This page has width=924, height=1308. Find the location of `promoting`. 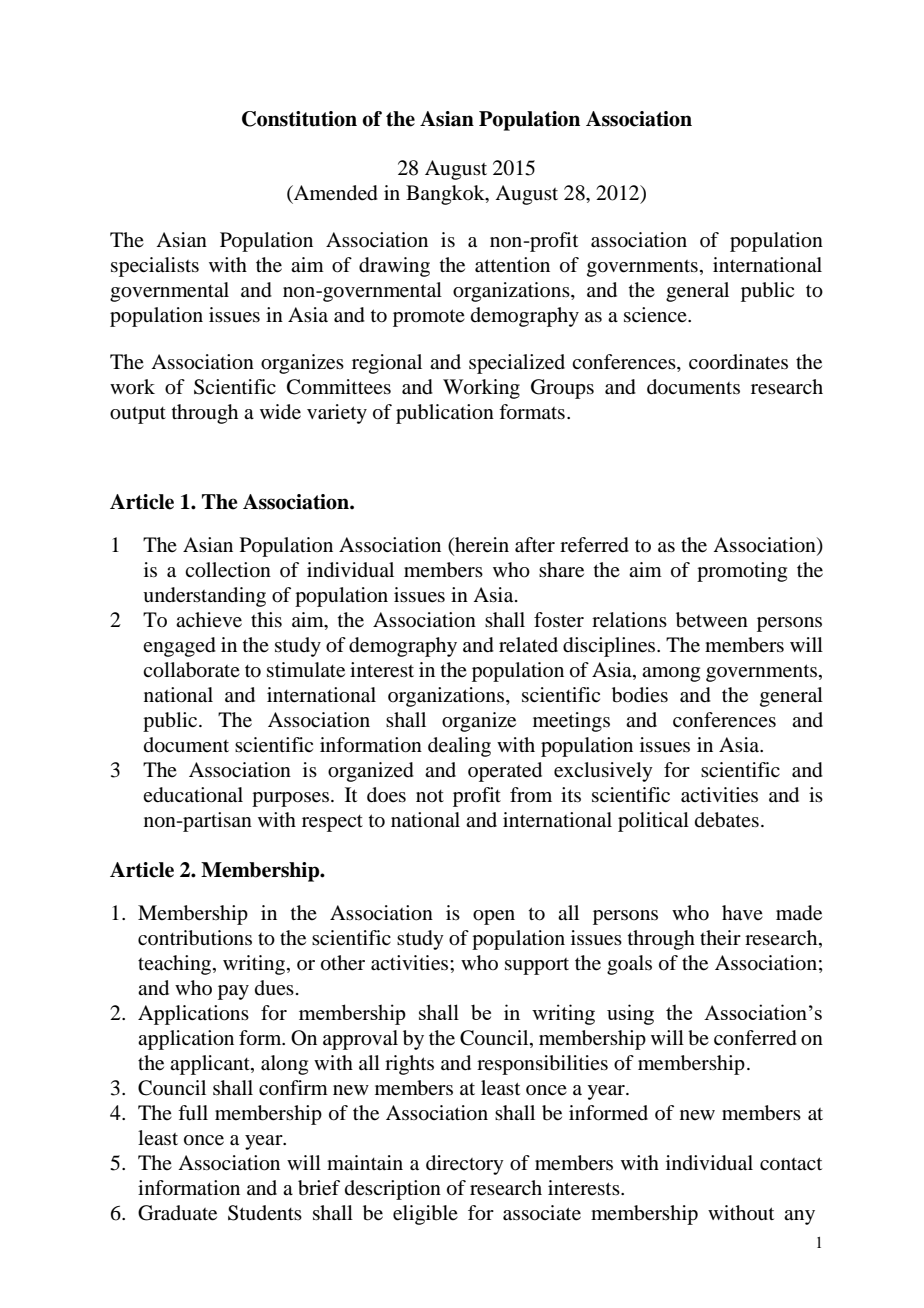

promoting is located at coordinates (742, 572).
